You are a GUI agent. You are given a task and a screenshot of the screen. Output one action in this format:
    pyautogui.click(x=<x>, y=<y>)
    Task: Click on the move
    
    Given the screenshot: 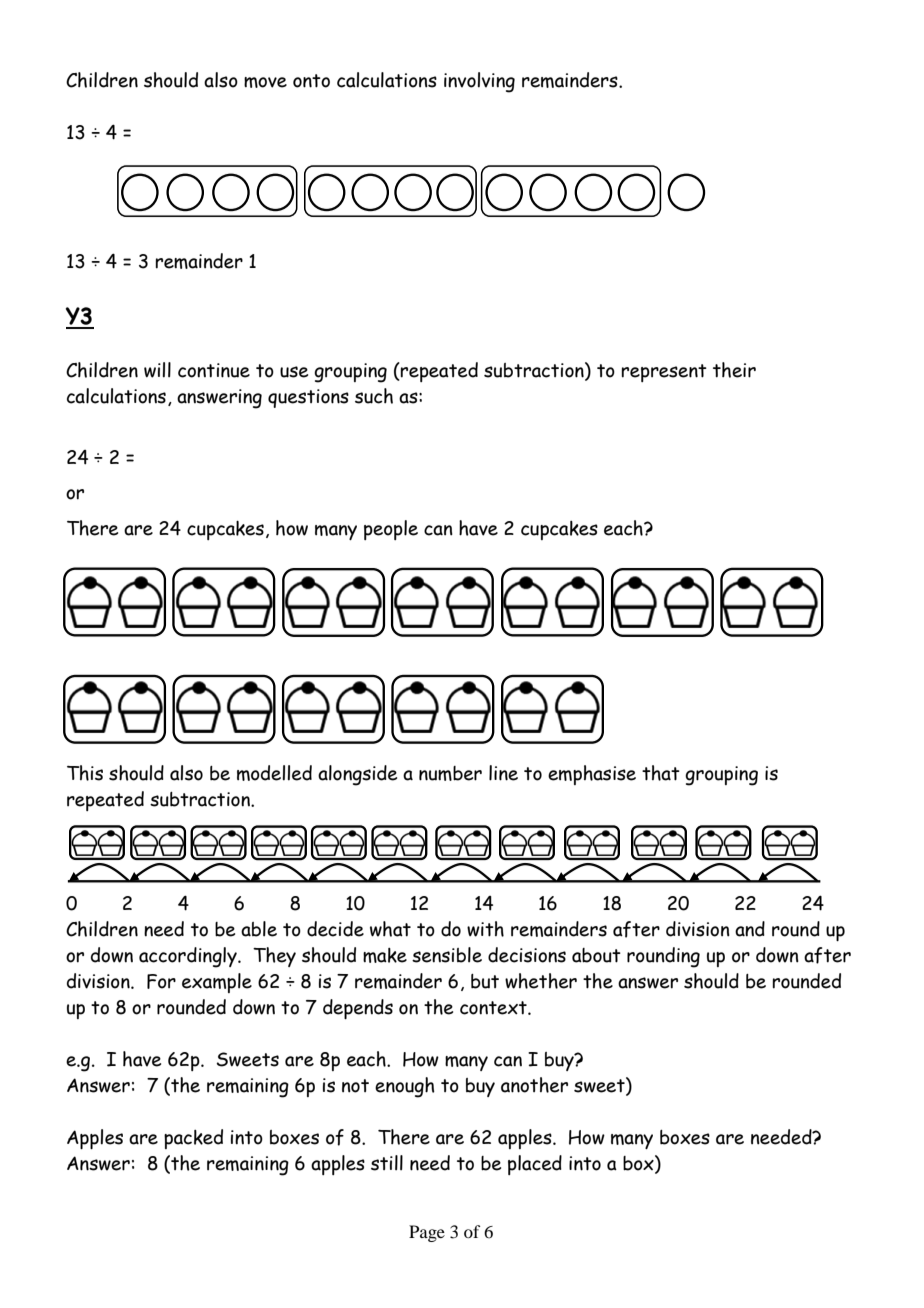 What is the action you would take?
    pyautogui.click(x=265, y=82)
